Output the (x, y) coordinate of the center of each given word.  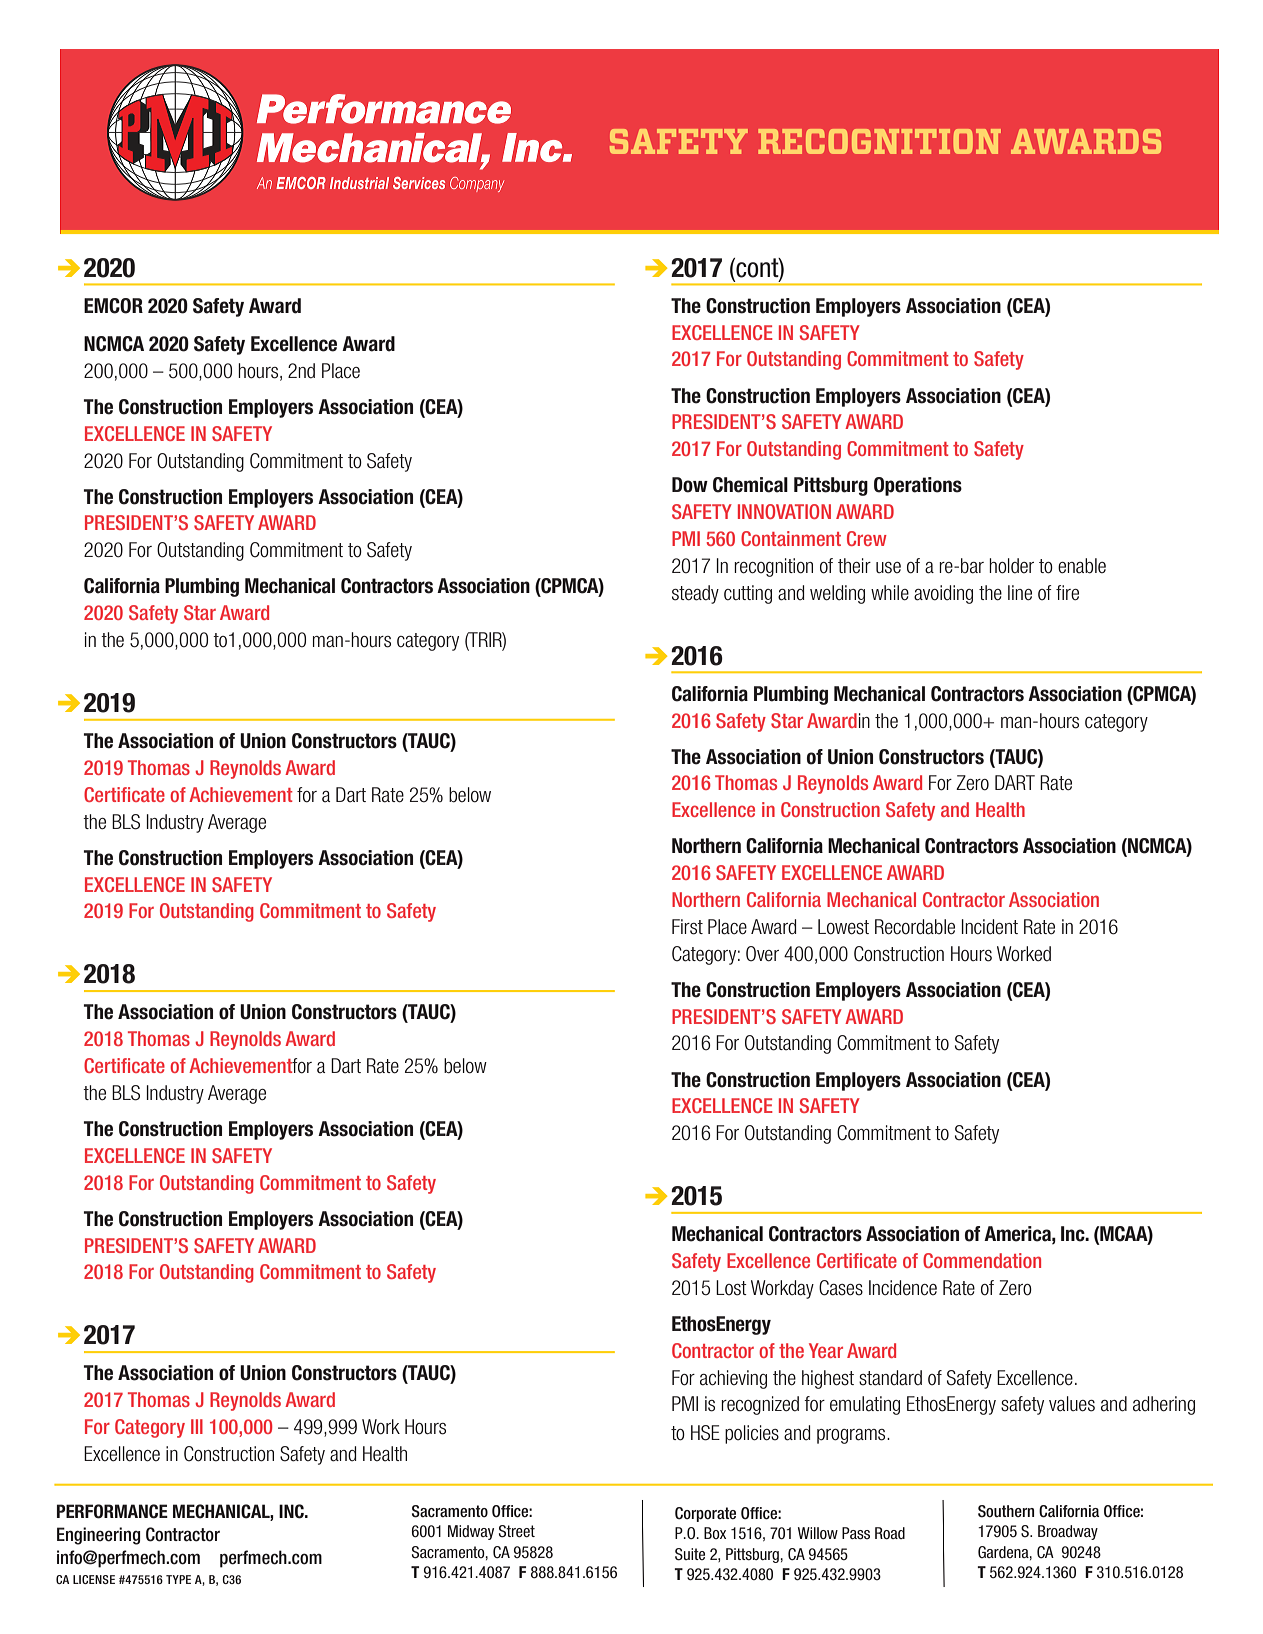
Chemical (750, 485)
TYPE (178, 1579)
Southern (1006, 1511)
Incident (989, 927)
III (197, 1426)
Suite (690, 1554)
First (687, 927)
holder (1011, 566)
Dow (690, 485)
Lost (731, 1288)
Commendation (982, 1260)
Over (762, 954)
